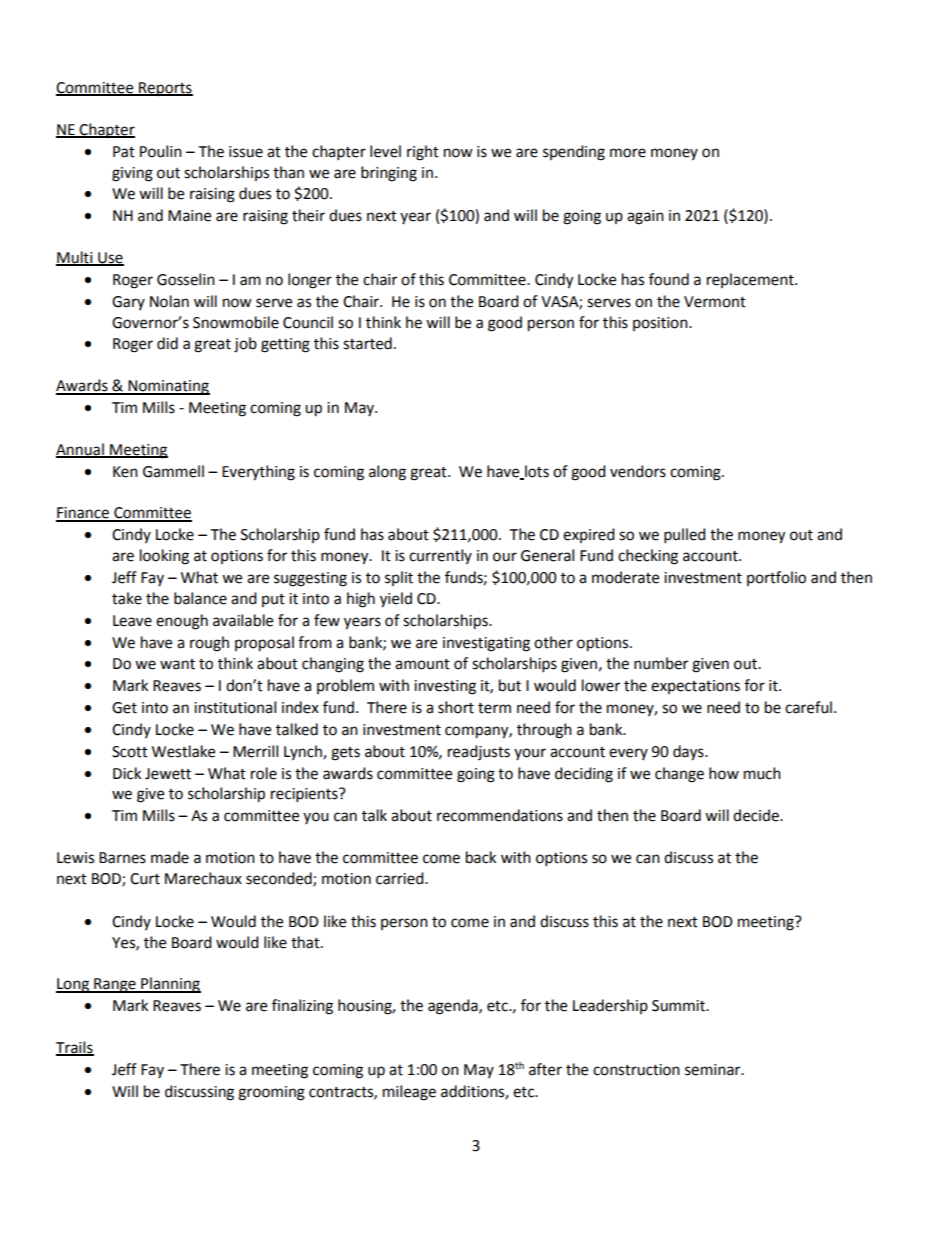 The width and height of the image is (952, 1233). What do you see at coordinates (481, 857) in the image?
I see `back` at bounding box center [481, 857].
